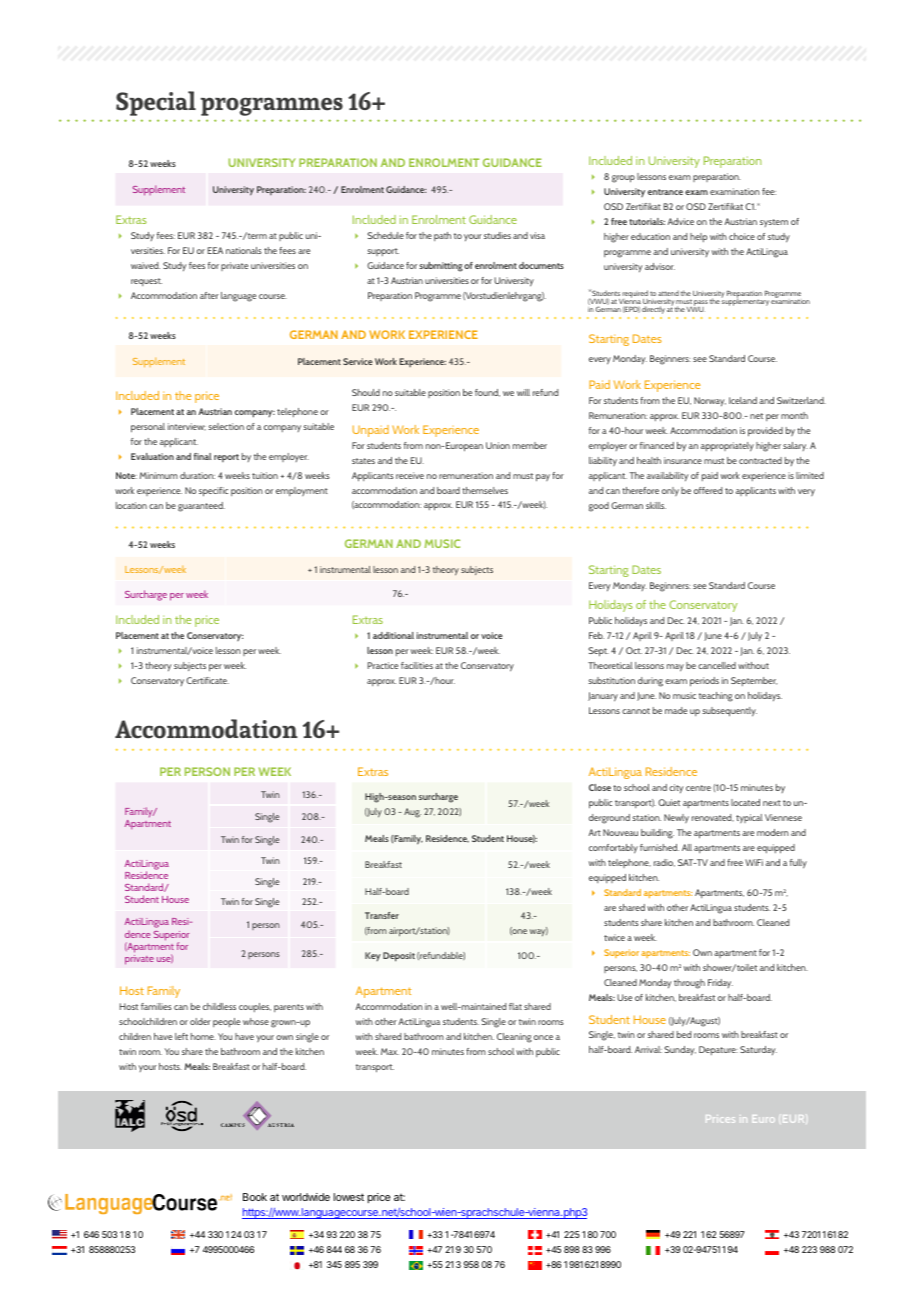 The height and width of the page is (1308, 924). Describe the element at coordinates (716, 697) in the page. I see `teaching` at that location.
